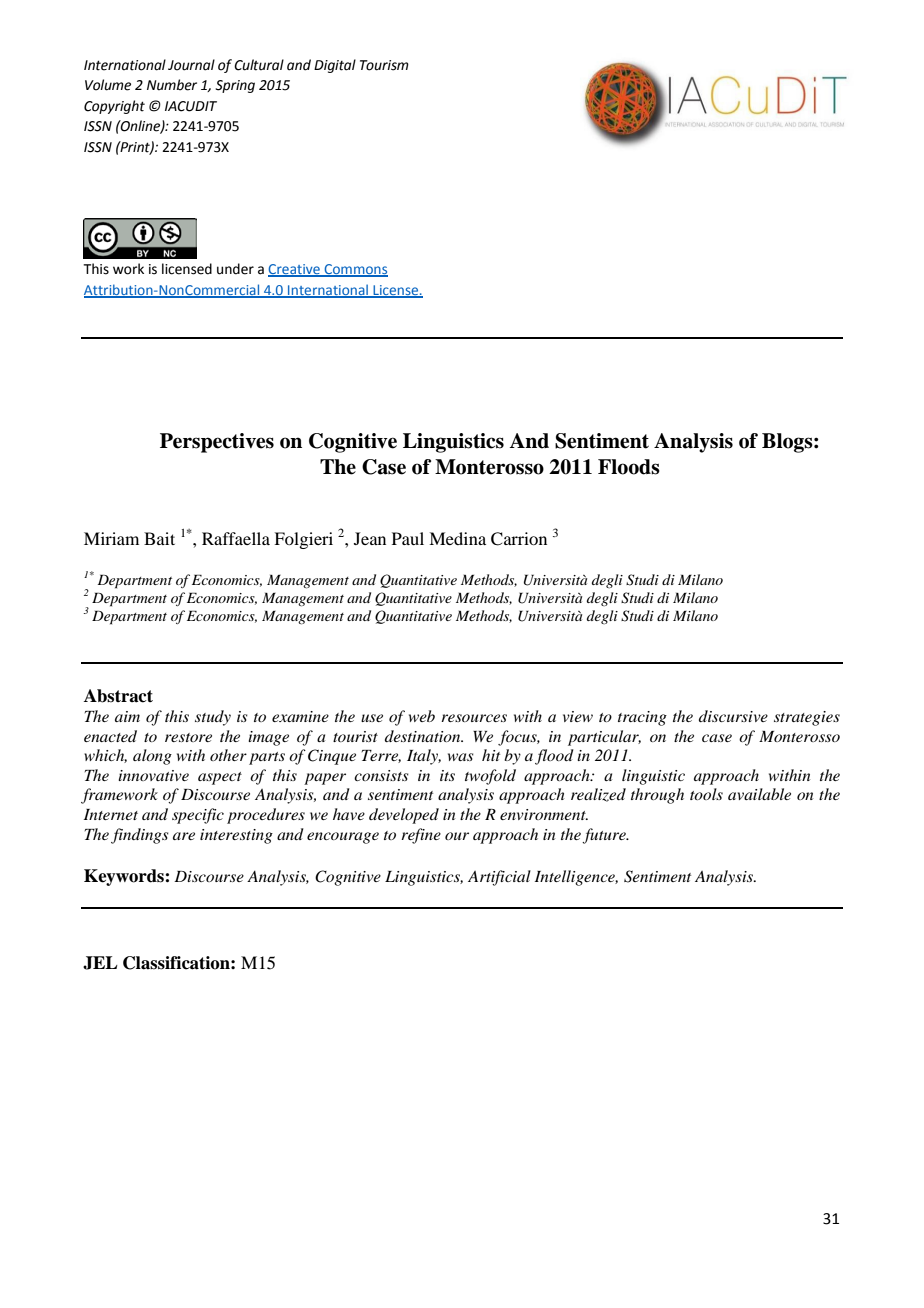 This image has height=1308, width=924. What do you see at coordinates (335, 66) in the image?
I see `Digital` at bounding box center [335, 66].
